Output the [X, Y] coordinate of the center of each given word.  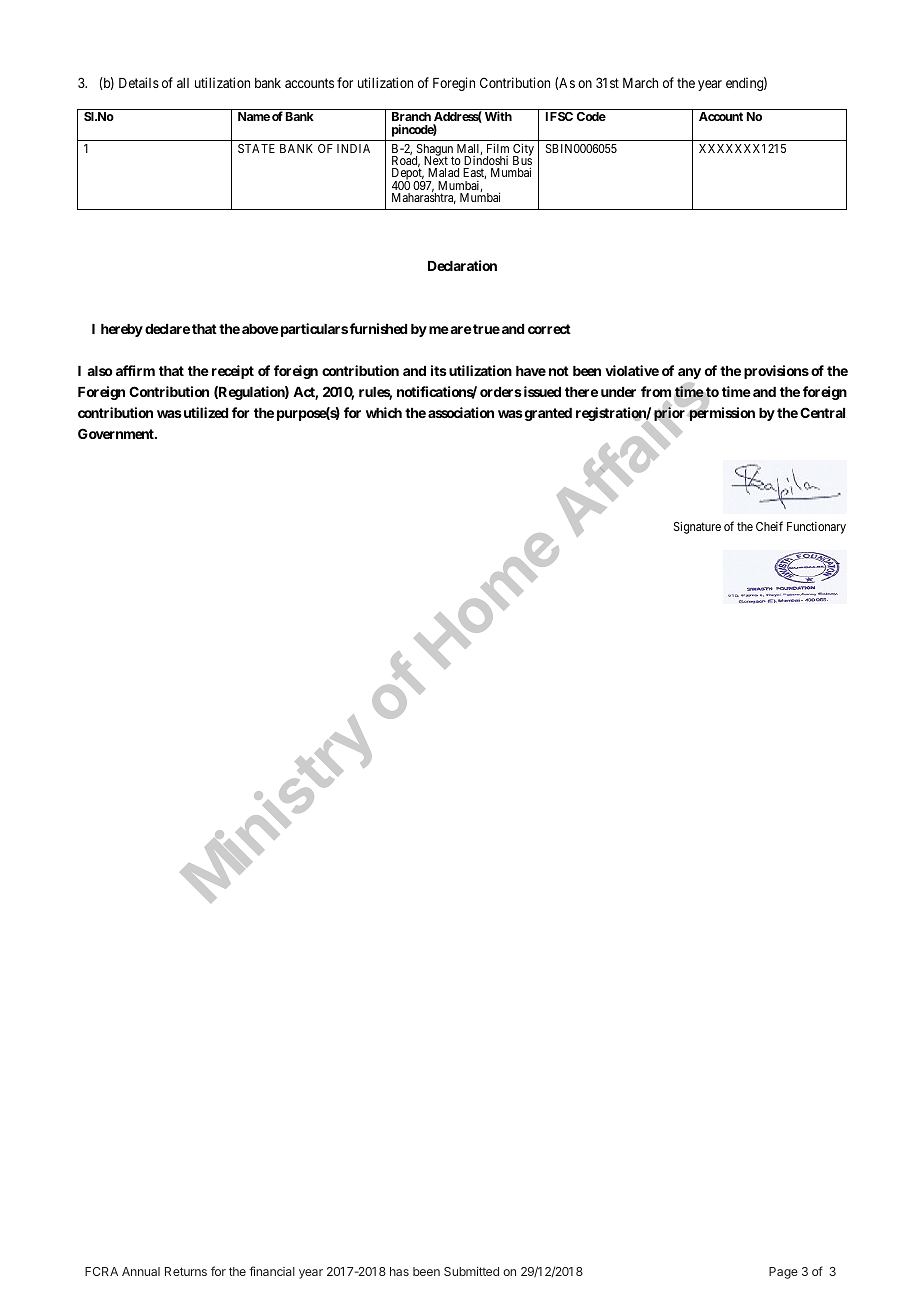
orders [501, 392]
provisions [776, 372]
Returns [186, 1271]
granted [547, 414]
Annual [141, 1271]
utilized [204, 412]
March [640, 83]
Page [783, 1273]
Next [436, 160]
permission [721, 414]
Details [139, 82]
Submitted [471, 1271]
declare [167, 329]
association [461, 412]
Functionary [816, 528]
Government [117, 433]
